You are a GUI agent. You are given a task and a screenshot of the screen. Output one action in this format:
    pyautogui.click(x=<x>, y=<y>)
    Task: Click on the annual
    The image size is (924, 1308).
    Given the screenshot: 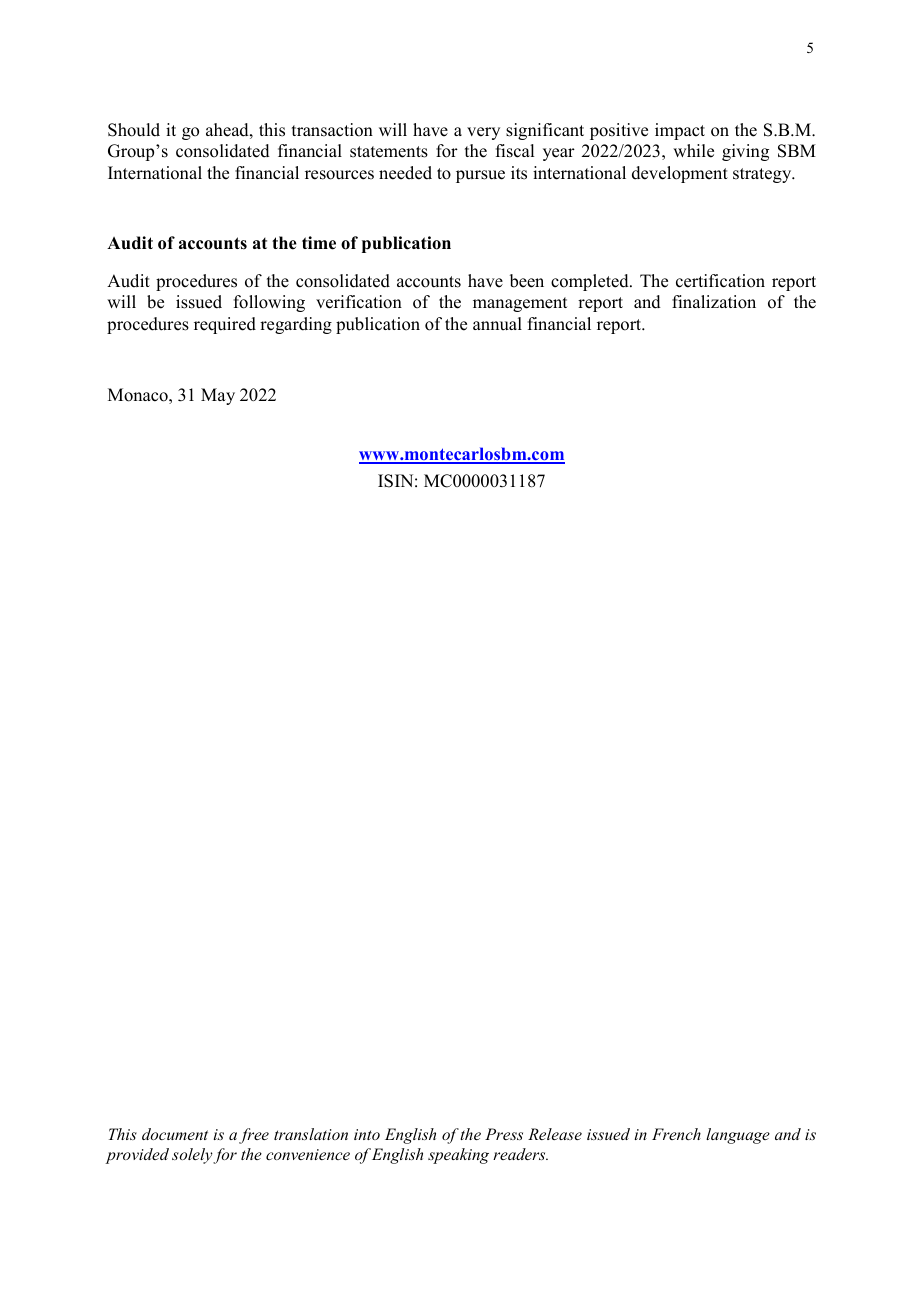 What is the action you would take?
    pyautogui.click(x=497, y=324)
